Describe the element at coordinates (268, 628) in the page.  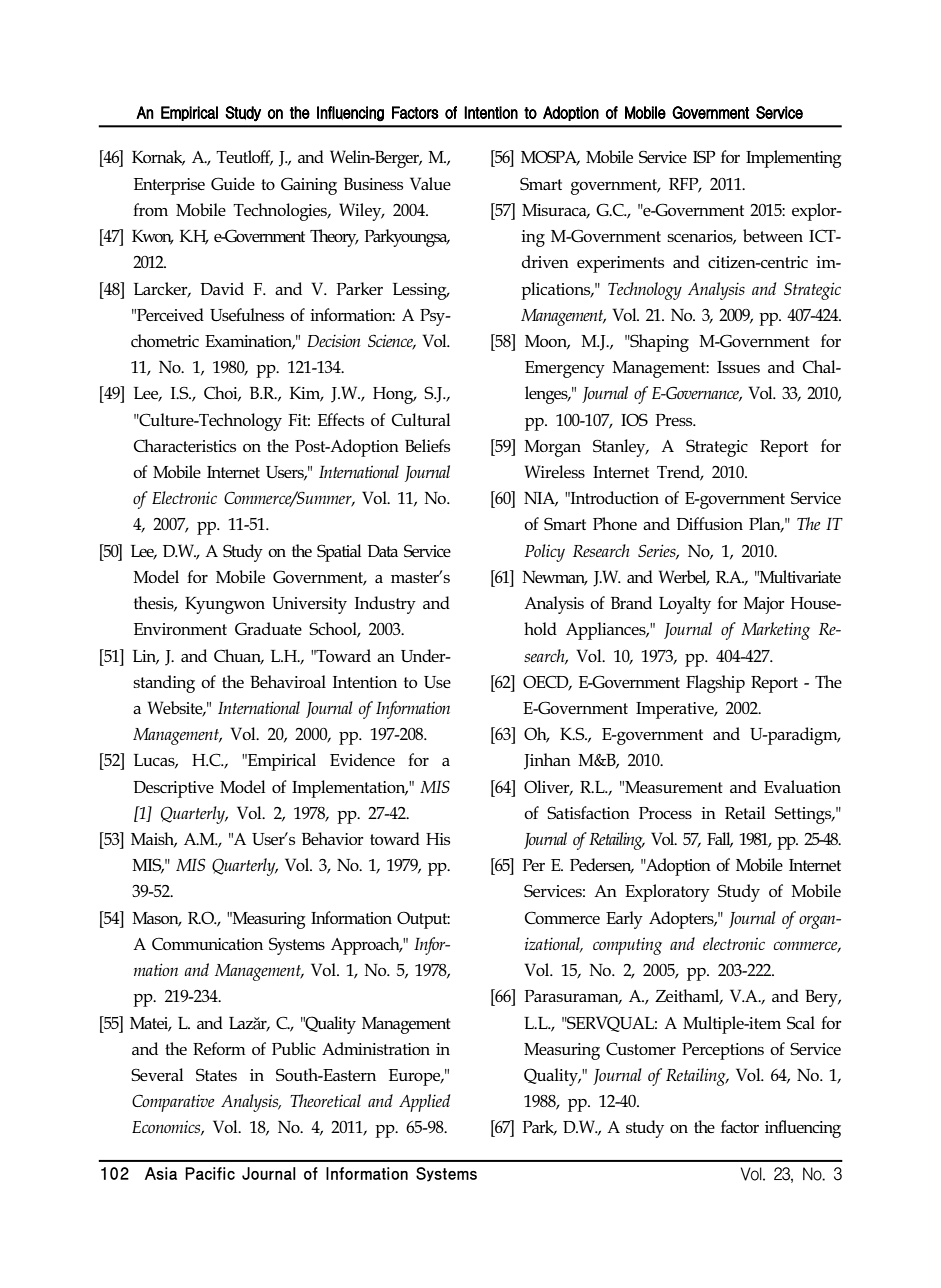
I see `Graduate` at that location.
